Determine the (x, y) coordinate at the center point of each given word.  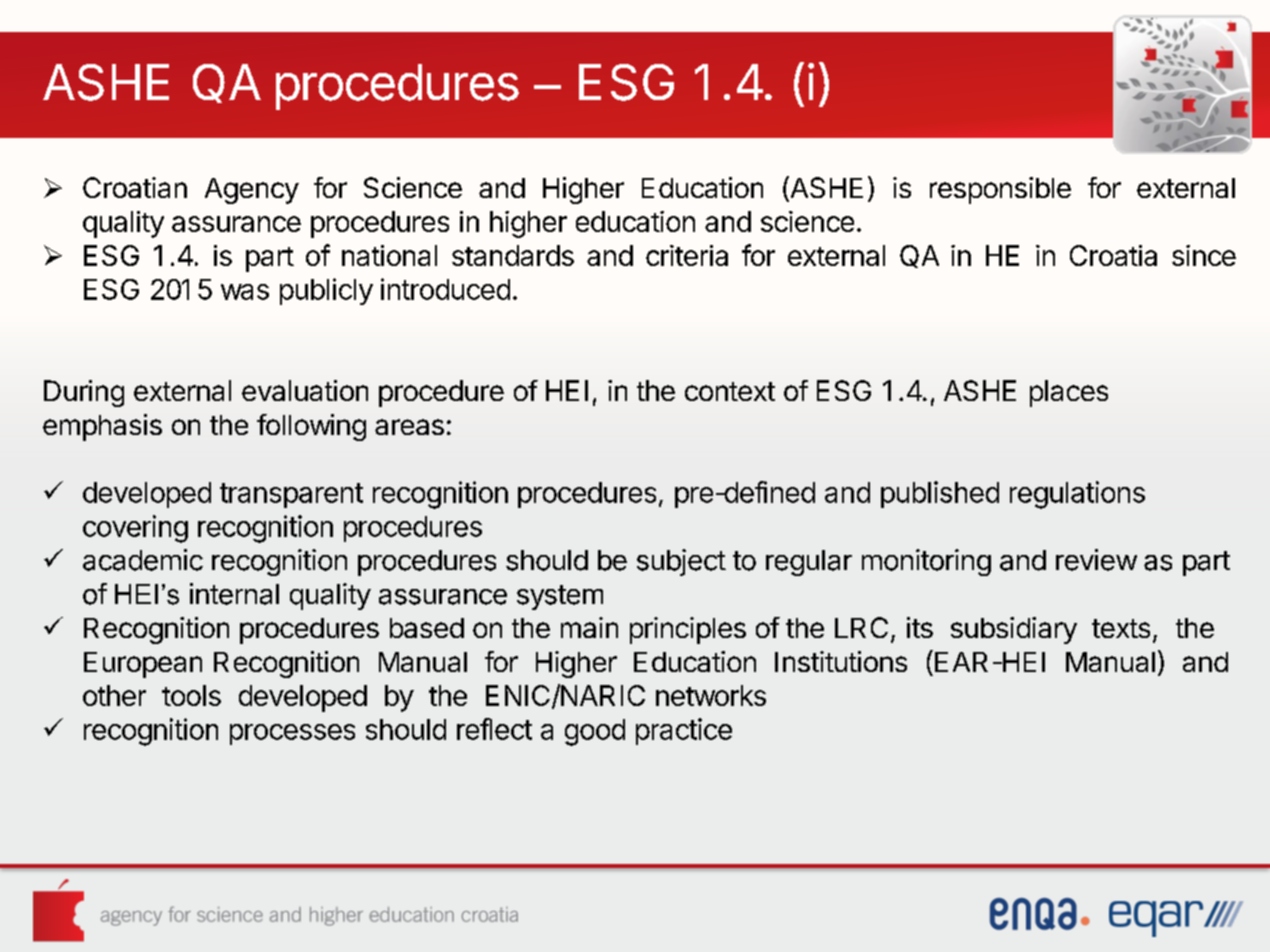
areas (409, 427)
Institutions (841, 661)
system (560, 597)
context (730, 391)
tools (191, 695)
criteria (687, 255)
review (1096, 560)
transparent (291, 495)
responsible (1000, 190)
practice (684, 731)
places (1069, 393)
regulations (1077, 495)
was (245, 292)
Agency (252, 191)
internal (234, 594)
